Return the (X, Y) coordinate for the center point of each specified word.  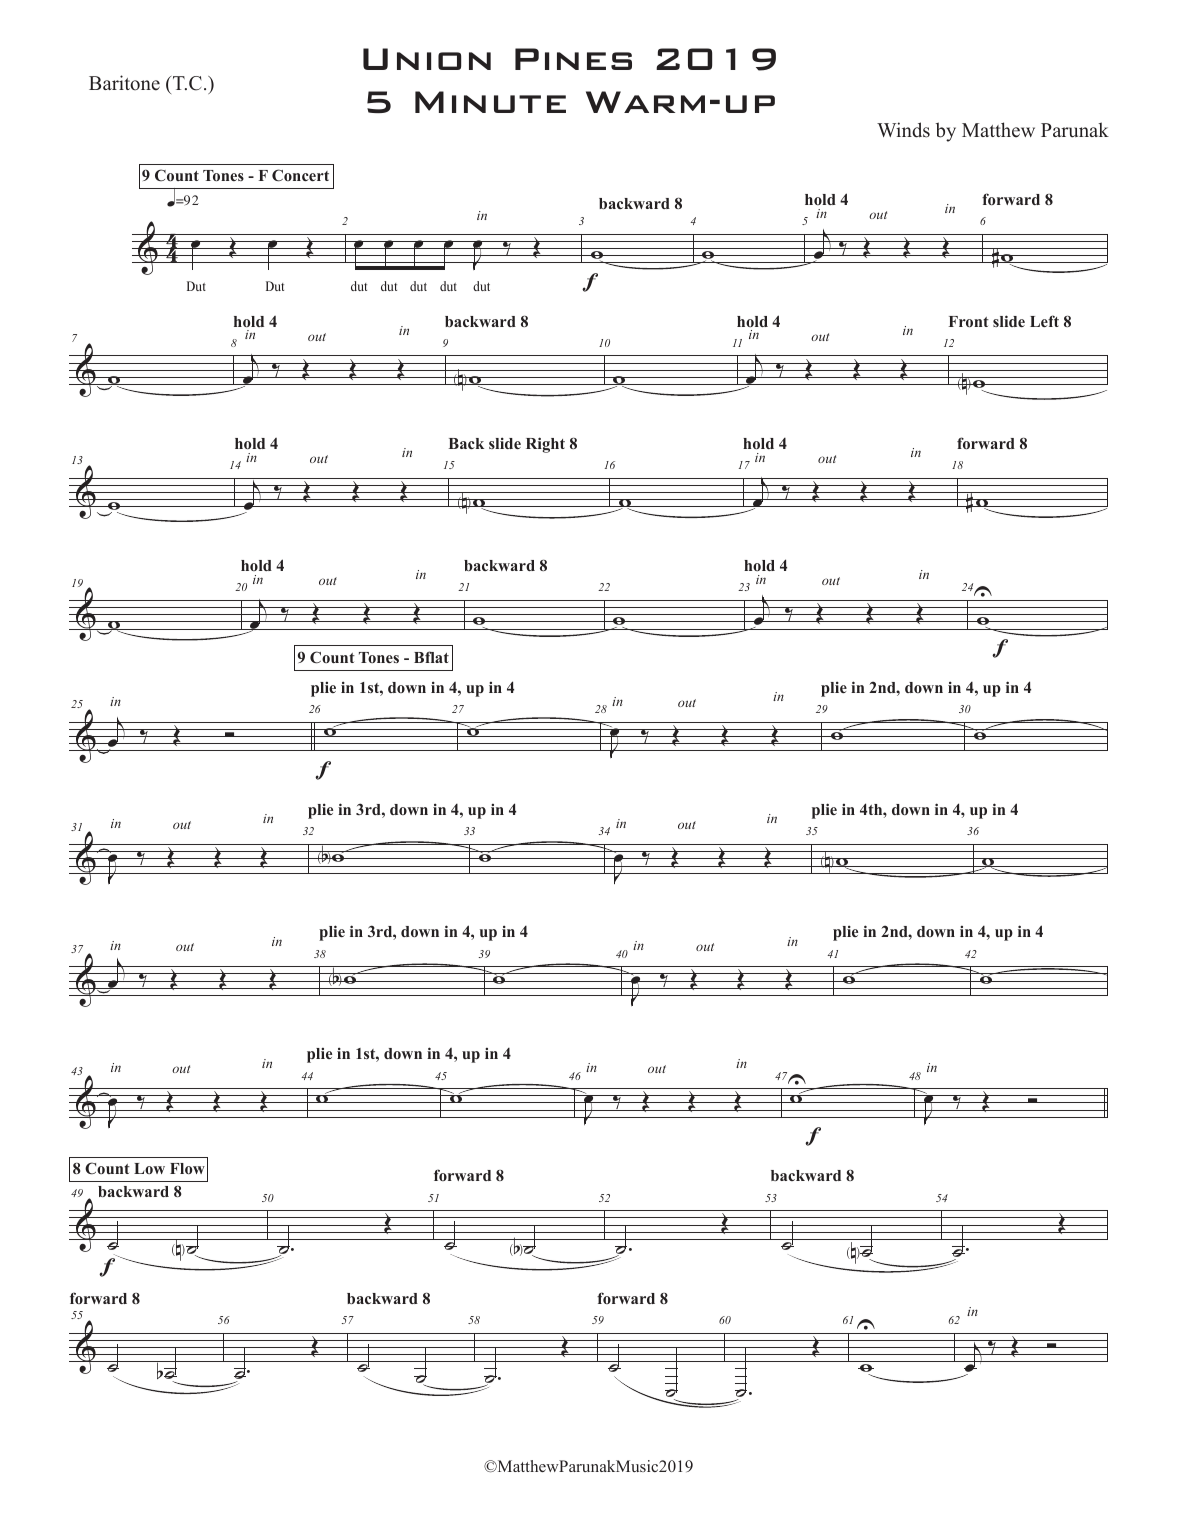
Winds (903, 130)
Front (969, 321)
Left (1044, 321)
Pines (573, 59)
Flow (187, 1168)
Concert (300, 175)
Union (427, 59)
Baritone (124, 83)
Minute (490, 102)
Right (545, 445)
